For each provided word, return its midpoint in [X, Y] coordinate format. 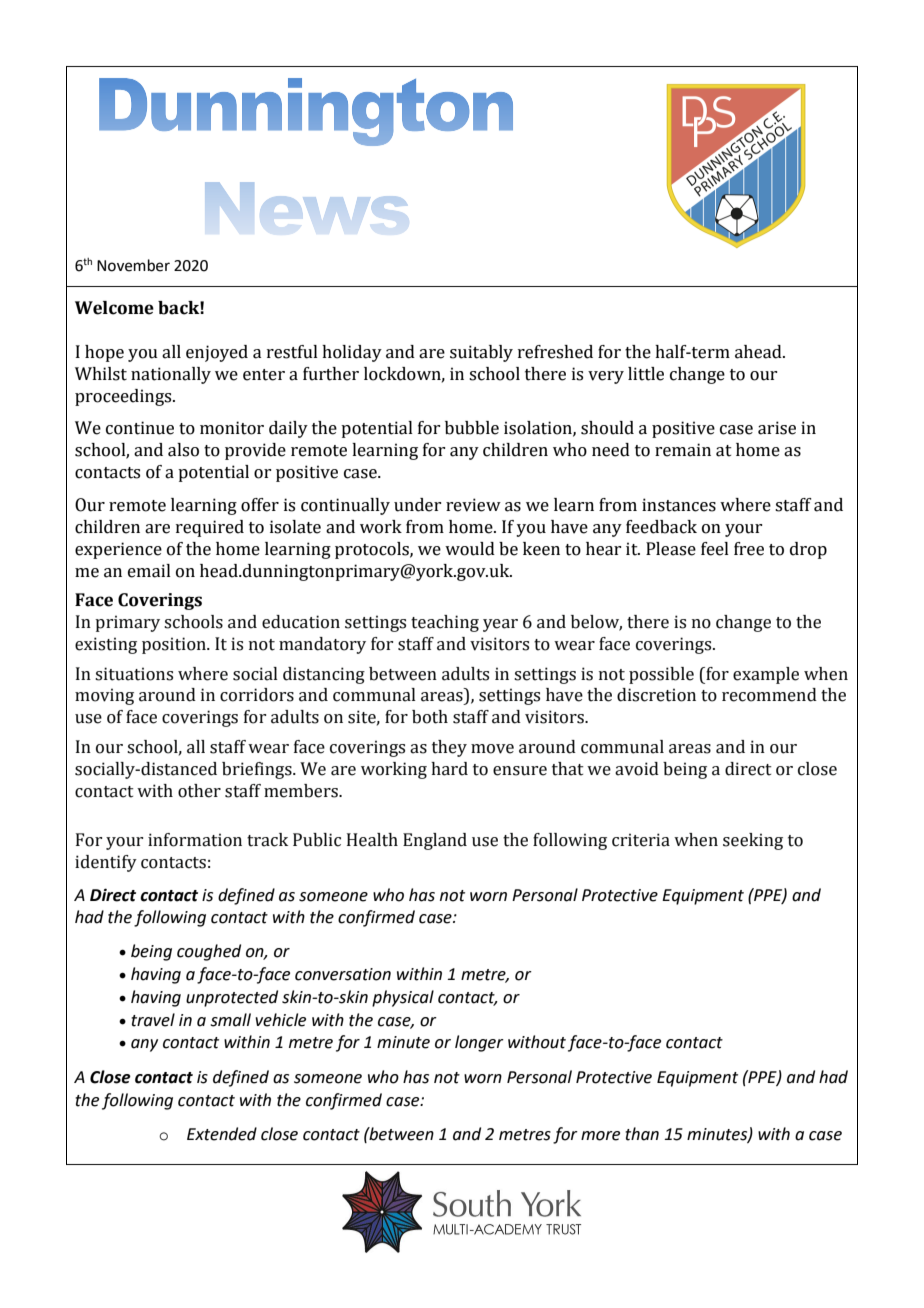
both [430, 717]
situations [134, 674]
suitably [481, 353]
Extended [222, 1134]
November [133, 265]
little [646, 374]
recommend [769, 695]
